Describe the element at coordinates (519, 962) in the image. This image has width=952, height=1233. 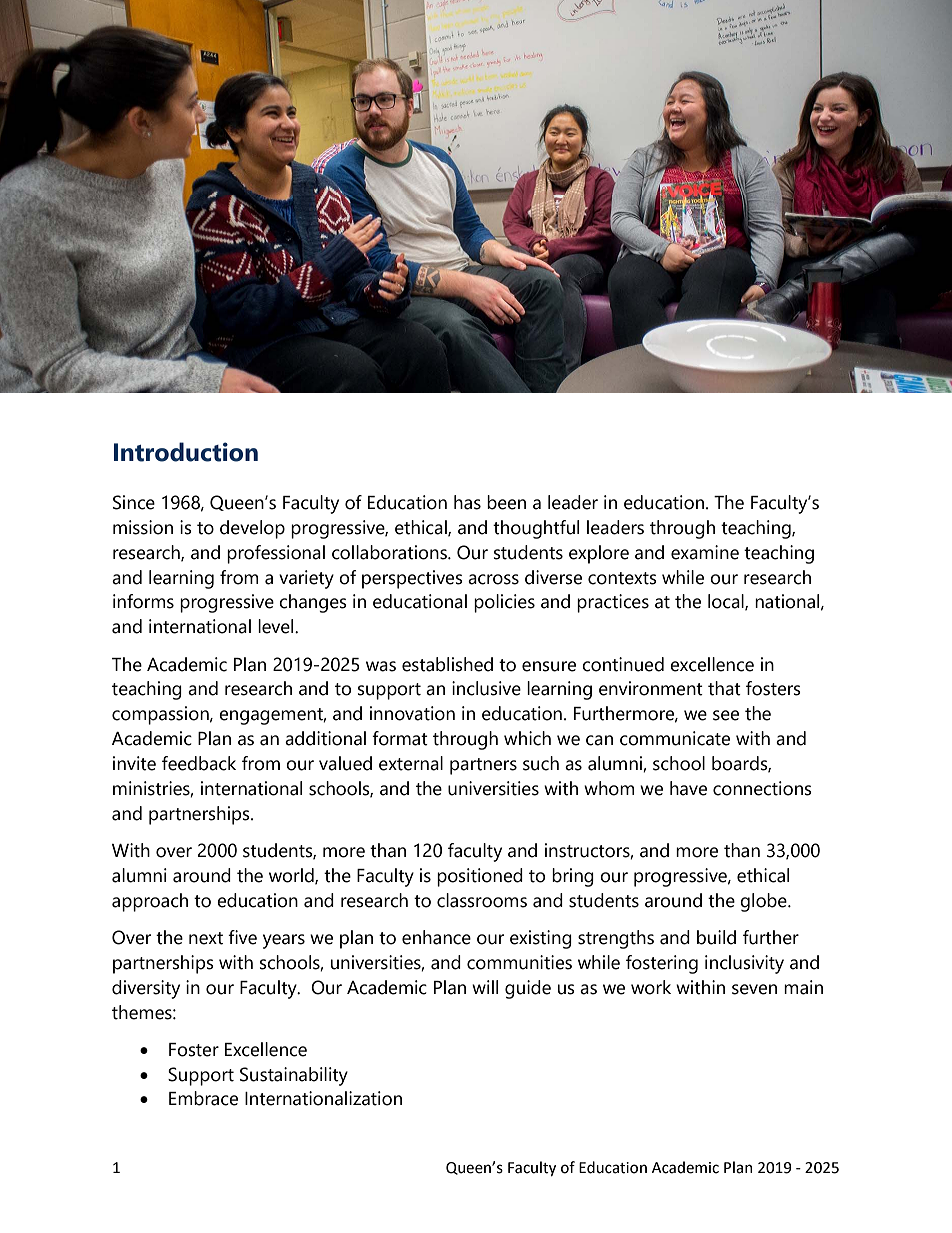
I see `communities` at that location.
